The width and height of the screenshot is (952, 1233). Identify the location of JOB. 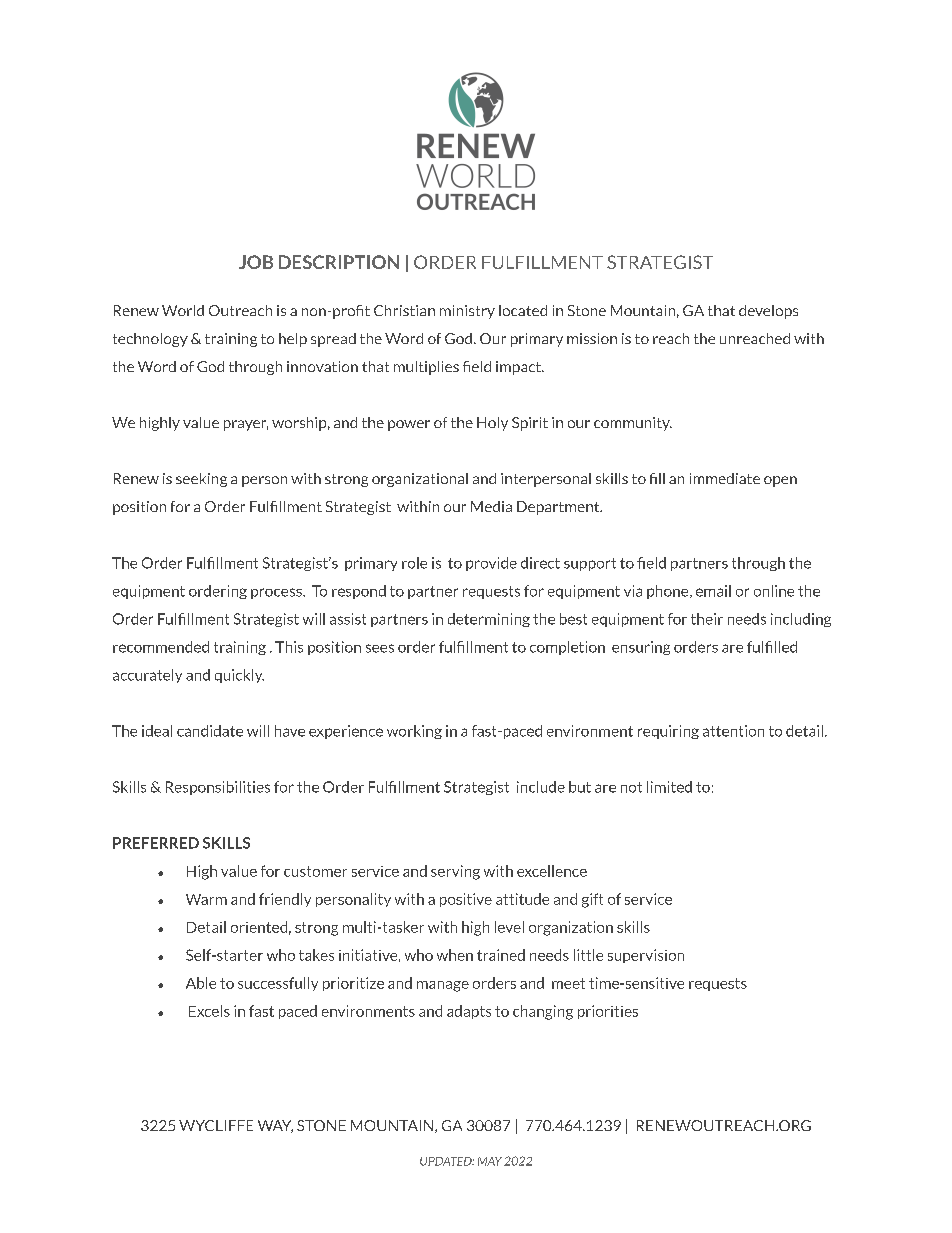
(256, 262).
